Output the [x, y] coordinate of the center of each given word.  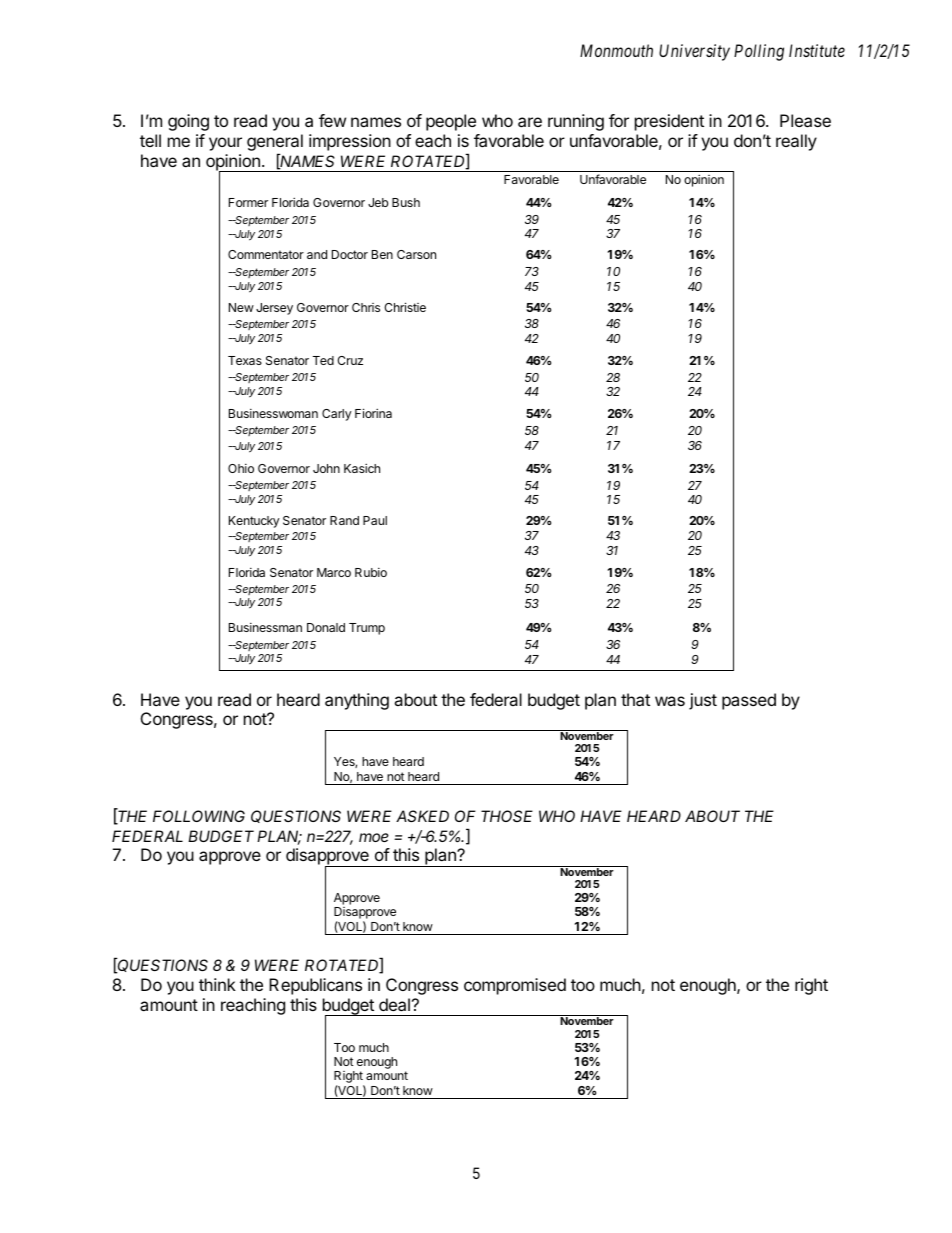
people [451, 122]
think [217, 984]
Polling [759, 52]
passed [749, 701]
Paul [375, 520]
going [188, 122]
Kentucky [254, 522]
